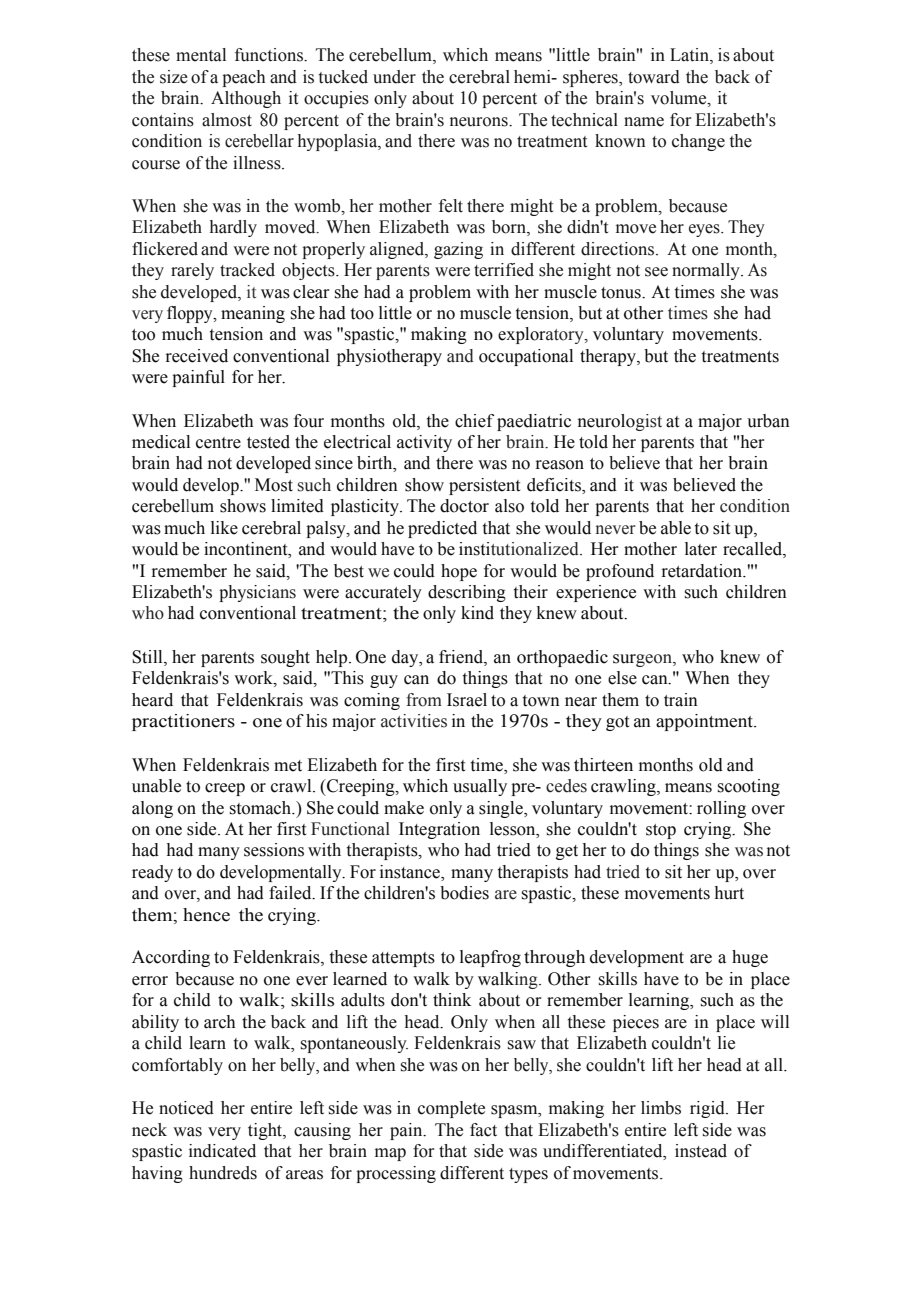 The height and width of the screenshot is (1308, 924). I want to click on indicated, so click(222, 1151).
